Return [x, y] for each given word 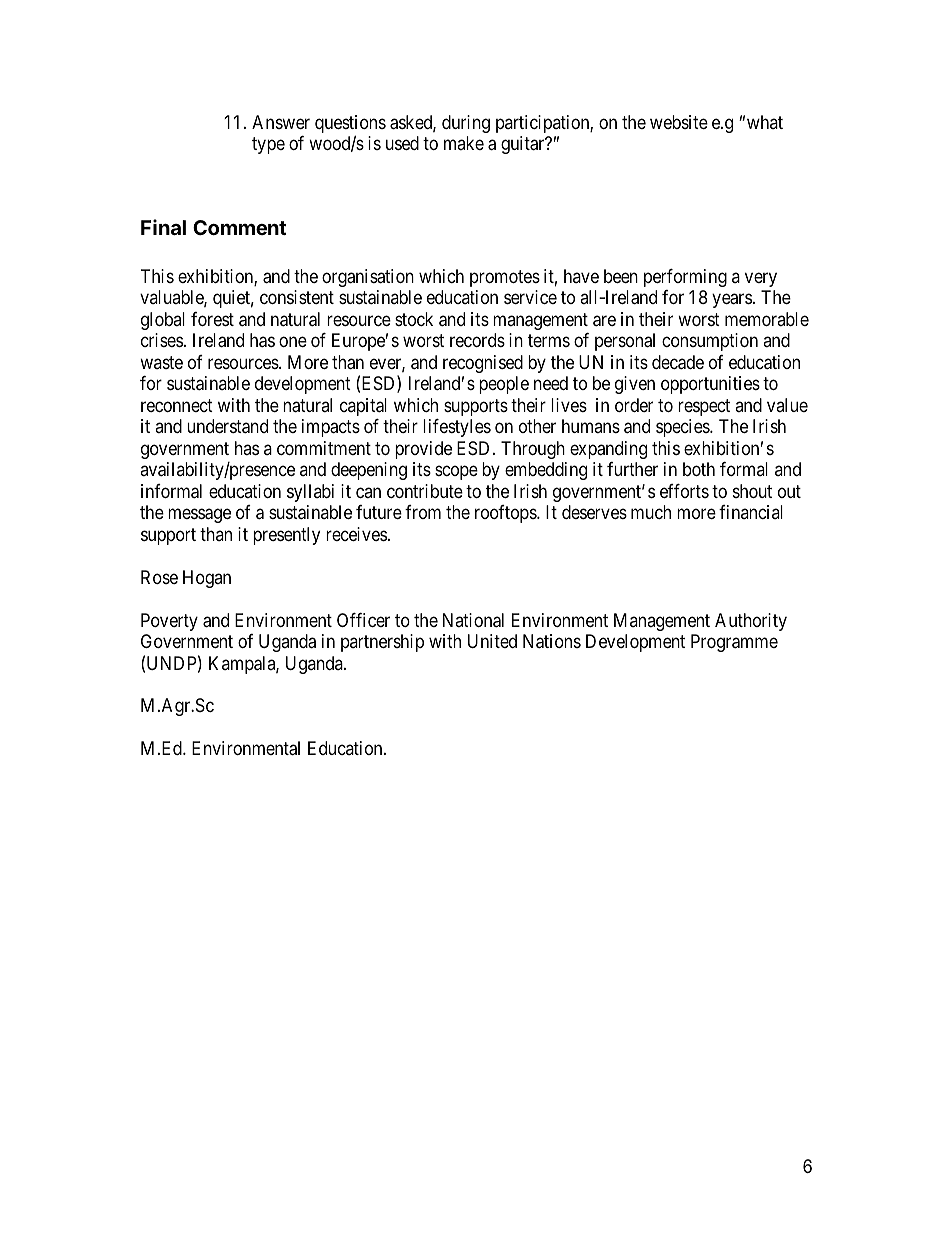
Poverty [169, 622]
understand [227, 426]
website [679, 122]
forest [212, 319]
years [732, 301]
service [530, 297]
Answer [281, 122]
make [464, 143]
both [699, 469]
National [473, 620]
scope [456, 473]
